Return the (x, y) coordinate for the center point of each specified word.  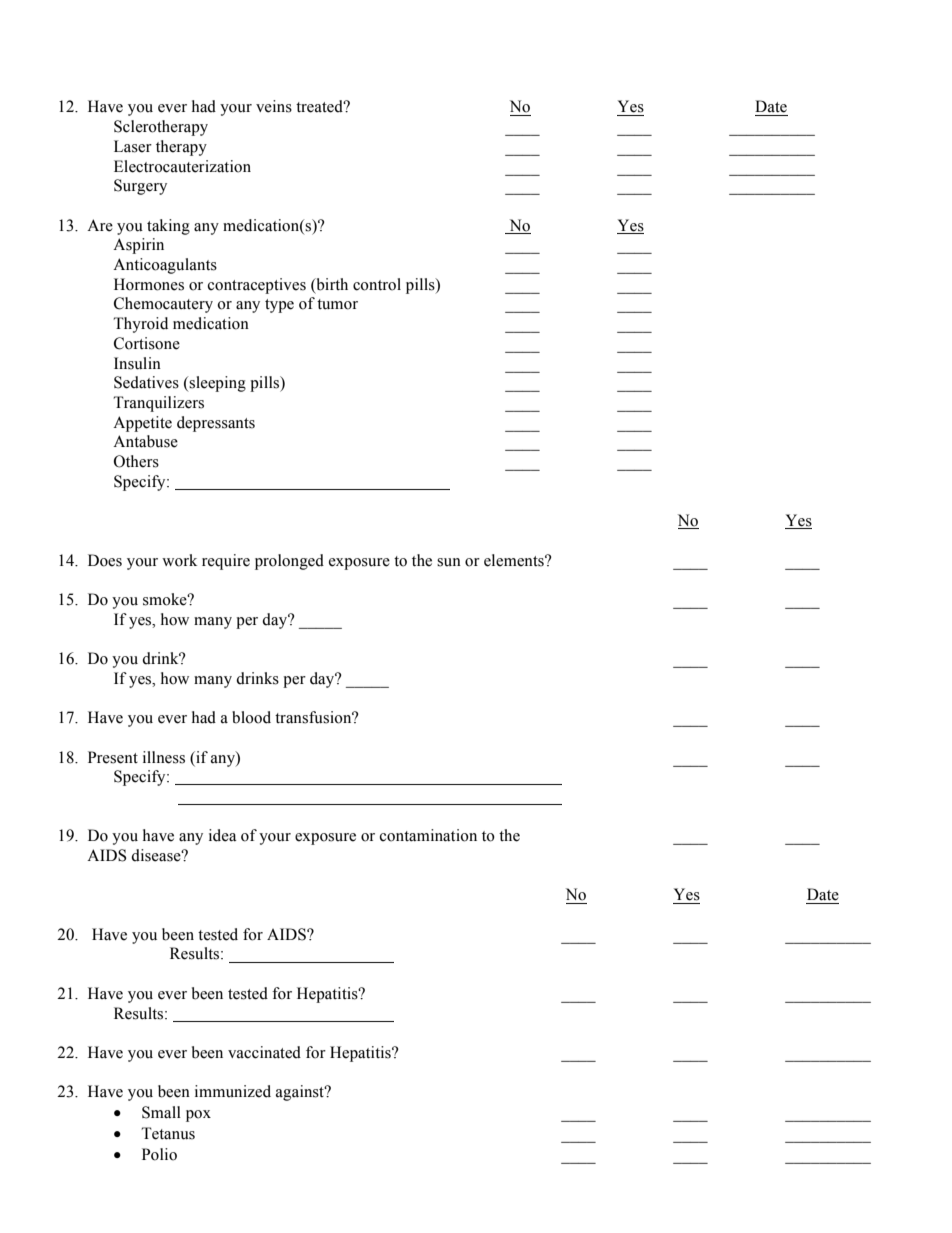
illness (164, 757)
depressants (216, 424)
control (377, 284)
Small (161, 1112)
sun (449, 562)
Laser (133, 146)
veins (274, 106)
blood (251, 717)
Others (136, 461)
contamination (428, 835)
